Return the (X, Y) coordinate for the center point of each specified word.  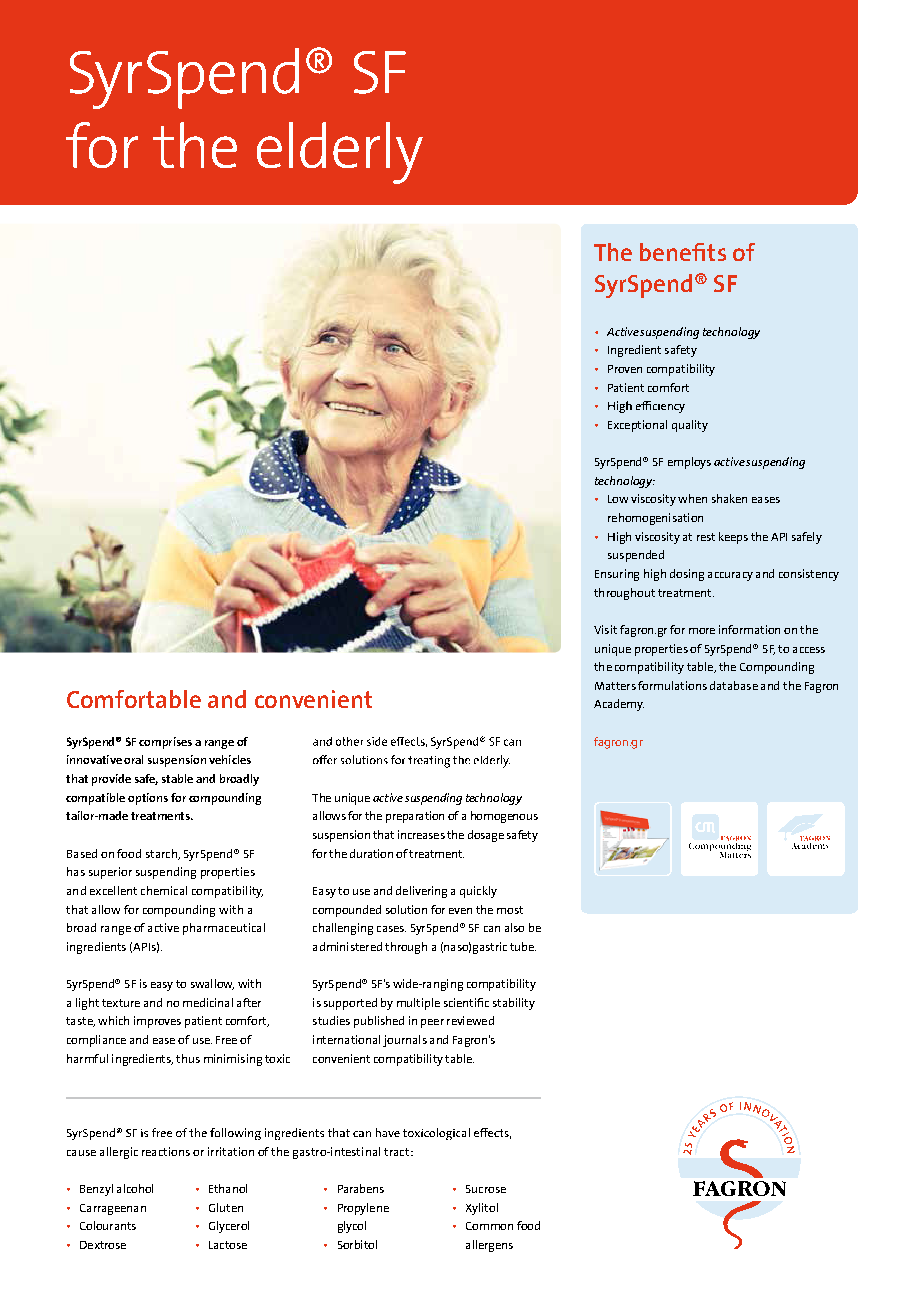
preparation (415, 817)
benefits (683, 252)
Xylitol (482, 1209)
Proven (625, 369)
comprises (165, 743)
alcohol (135, 1188)
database (734, 685)
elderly (340, 153)
